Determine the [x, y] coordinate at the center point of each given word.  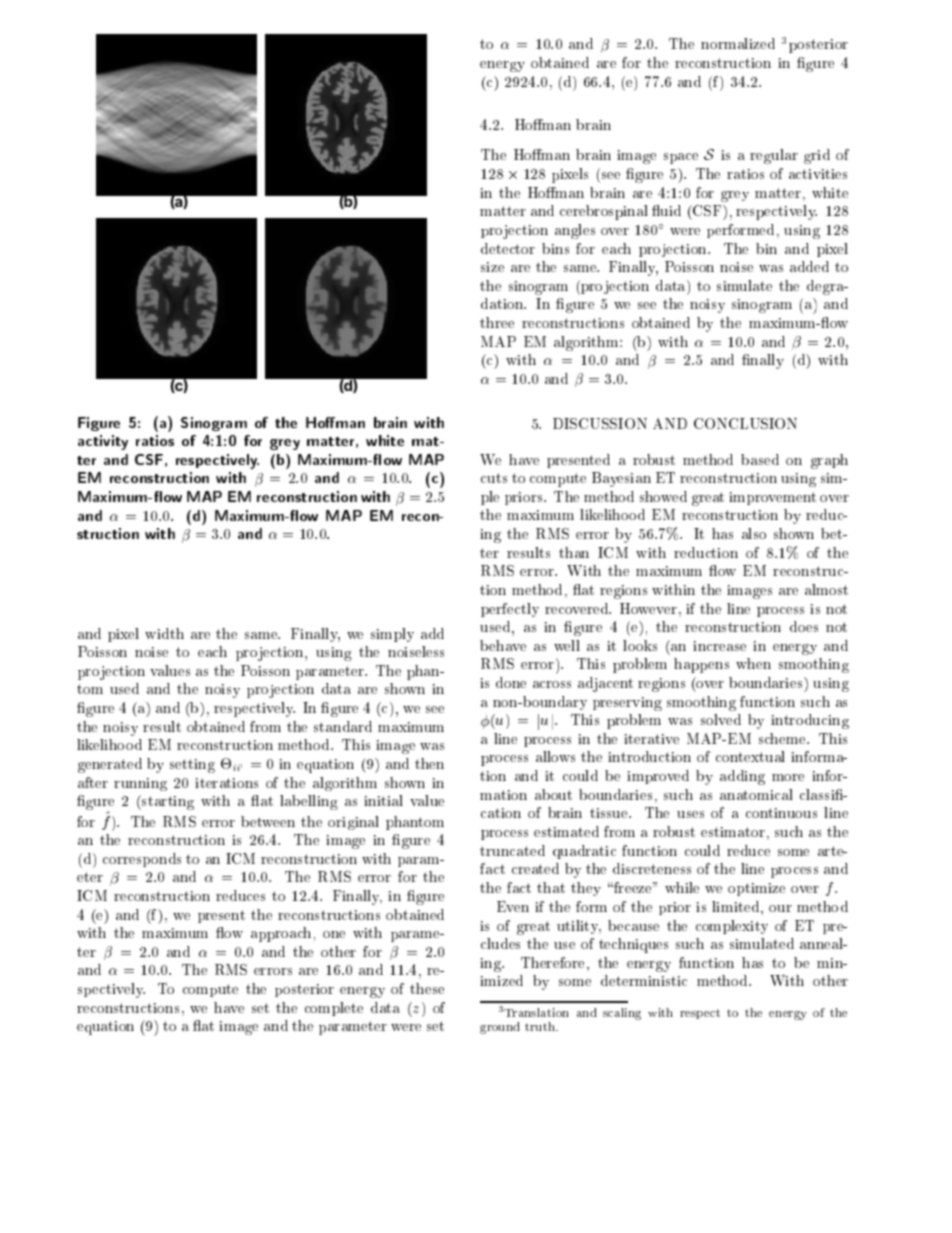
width [164, 633]
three [497, 322]
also [754, 533]
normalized [738, 43]
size [492, 267]
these [427, 988]
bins [555, 248]
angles [575, 231]
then [429, 763]
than [574, 552]
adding [742, 777]
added [809, 266]
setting [192, 766]
